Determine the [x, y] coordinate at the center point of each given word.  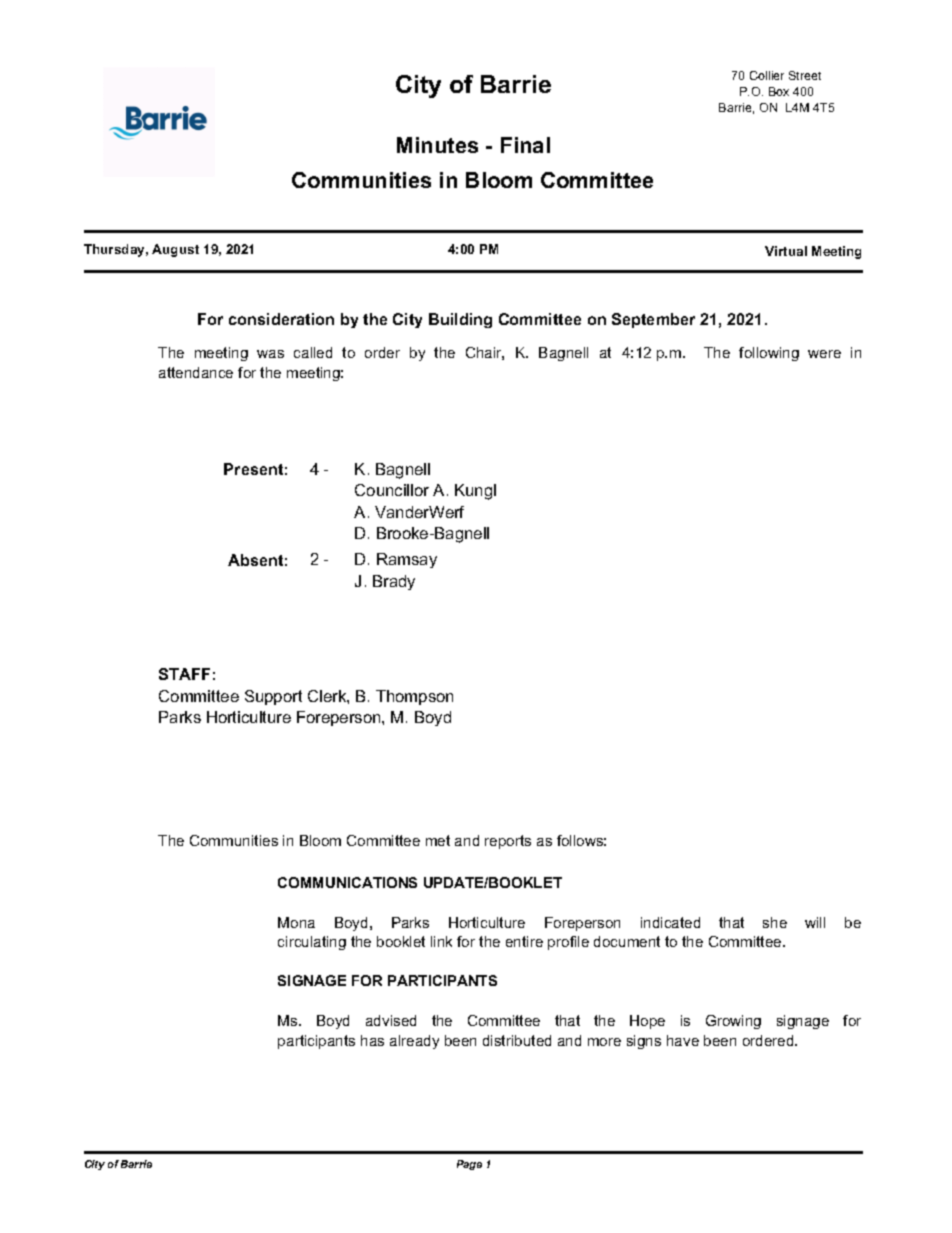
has [372, 1040]
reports [508, 842]
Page [469, 1165]
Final [525, 145]
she [775, 922]
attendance [196, 372]
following [769, 354]
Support [273, 697]
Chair [485, 353]
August [175, 250]
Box [779, 91]
